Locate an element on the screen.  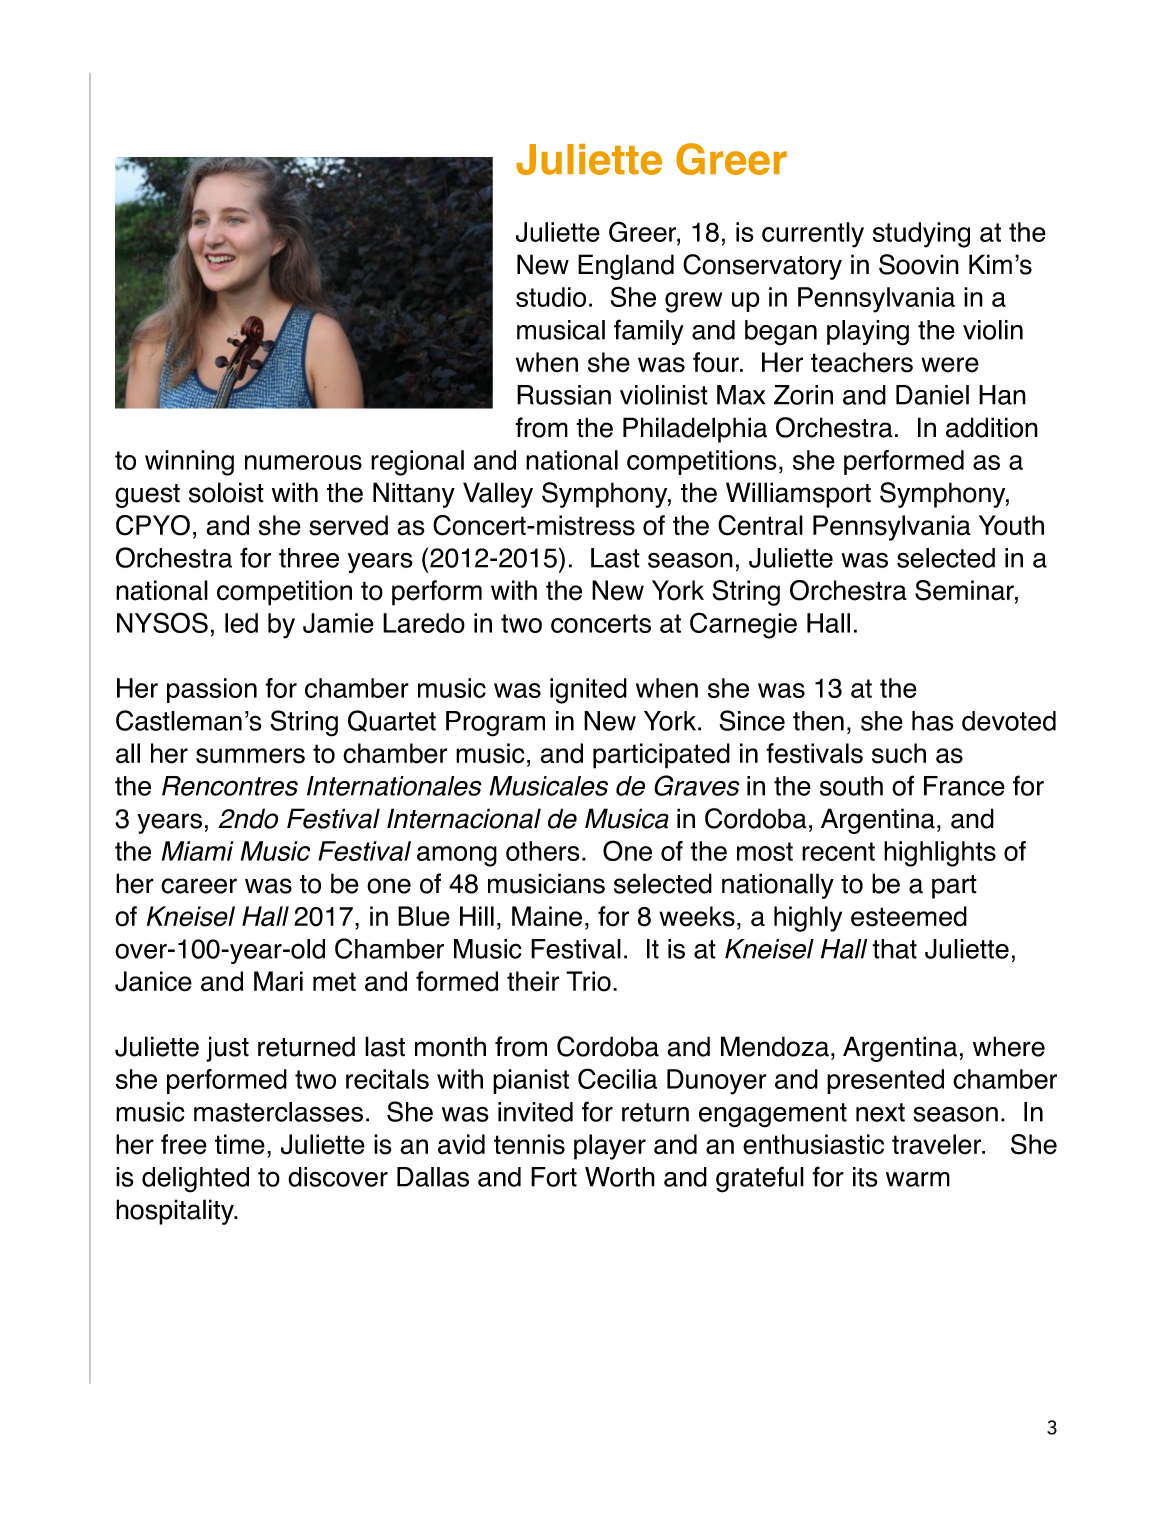
Fort is located at coordinates (554, 1177).
